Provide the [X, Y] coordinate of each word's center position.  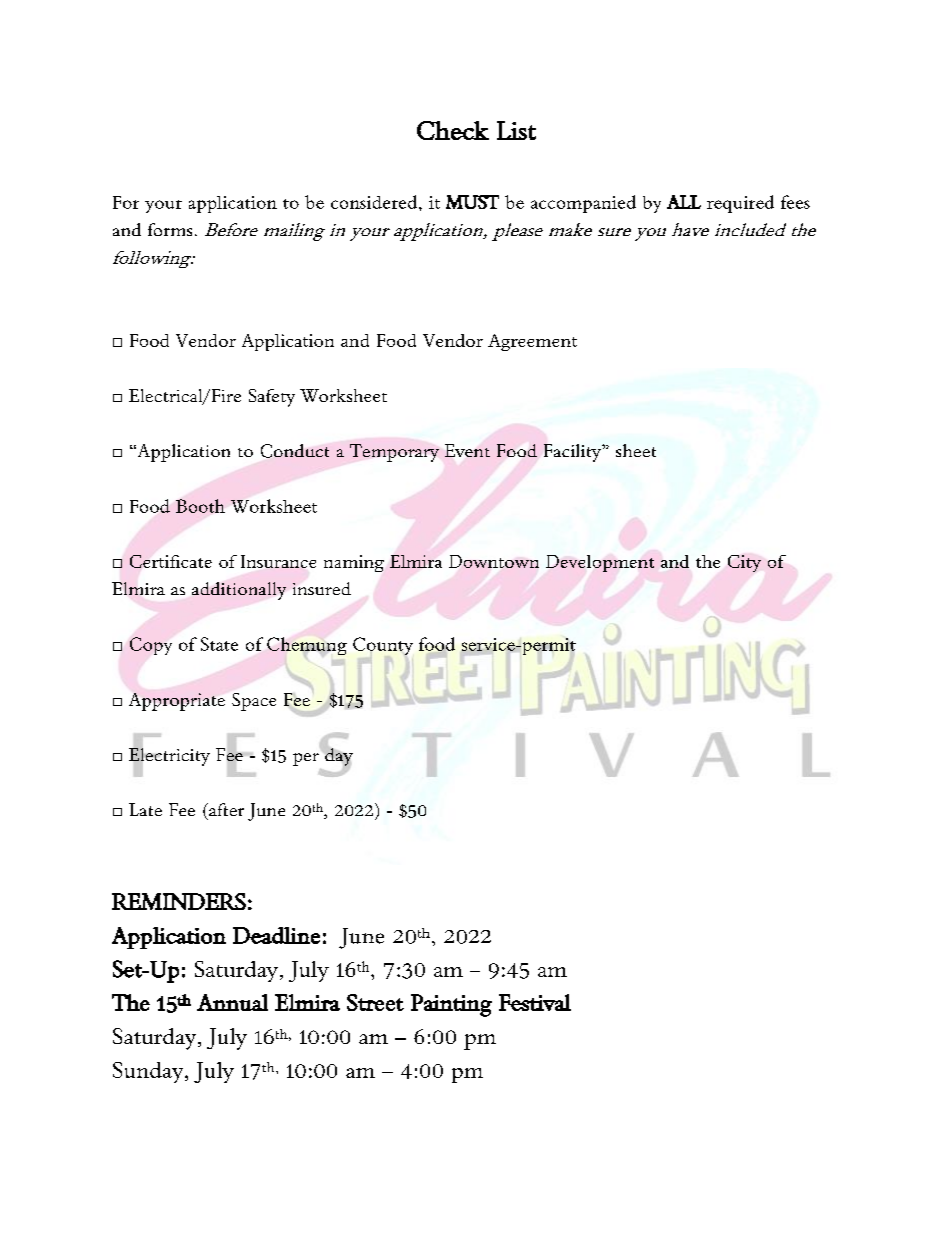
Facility [573, 453]
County [383, 647]
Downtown [494, 561]
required [740, 204]
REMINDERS [179, 901]
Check [453, 130]
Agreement [532, 342]
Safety [272, 398]
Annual [232, 1002]
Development [600, 563]
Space [254, 702]
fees [795, 202]
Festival [535, 1002]
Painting [451, 1005]
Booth [200, 506]
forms [170, 229]
